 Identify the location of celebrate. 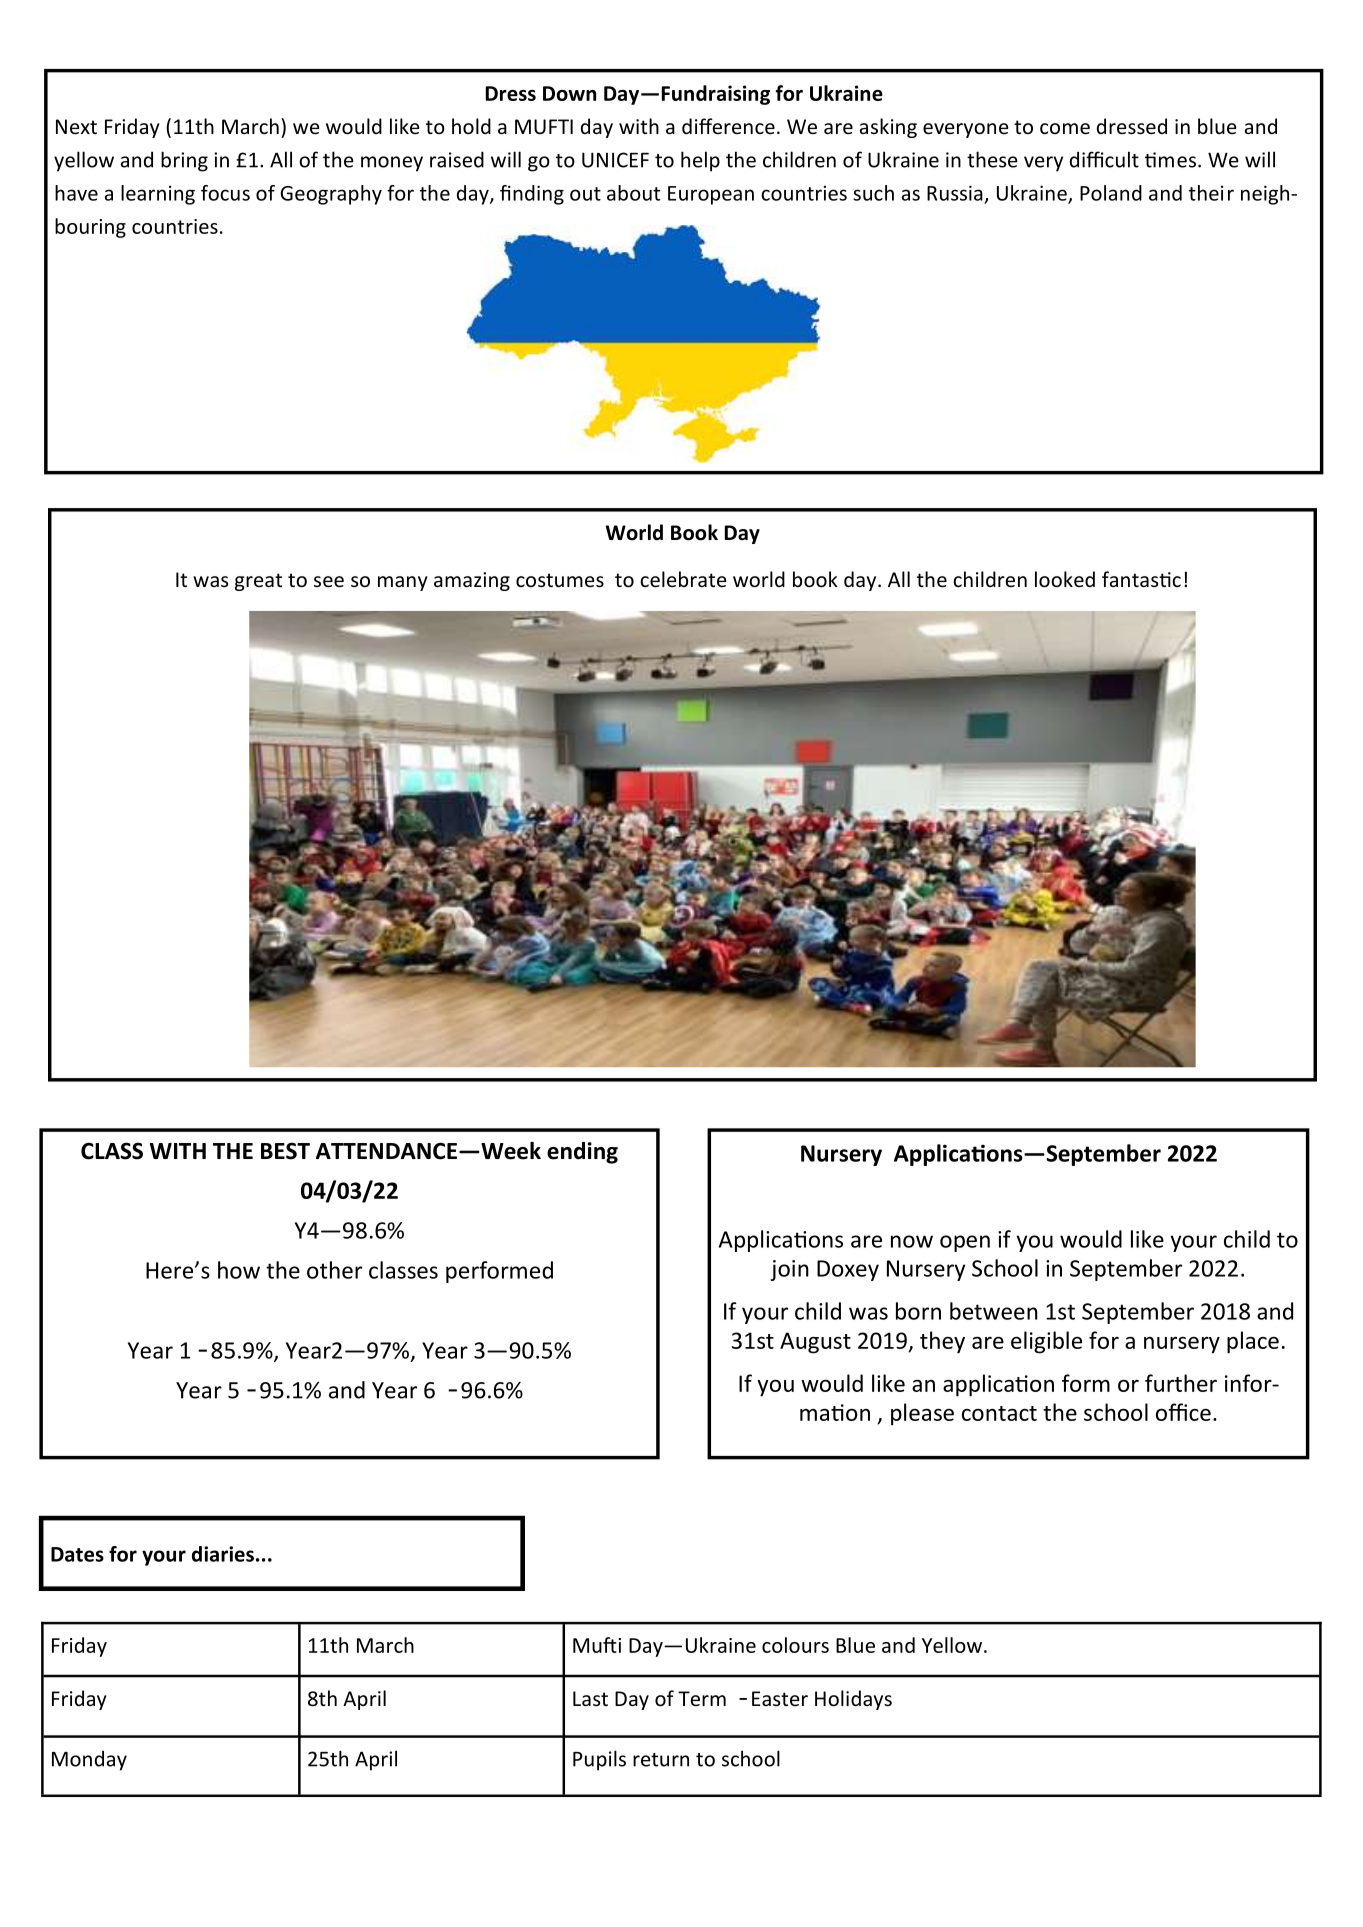
(683, 579).
